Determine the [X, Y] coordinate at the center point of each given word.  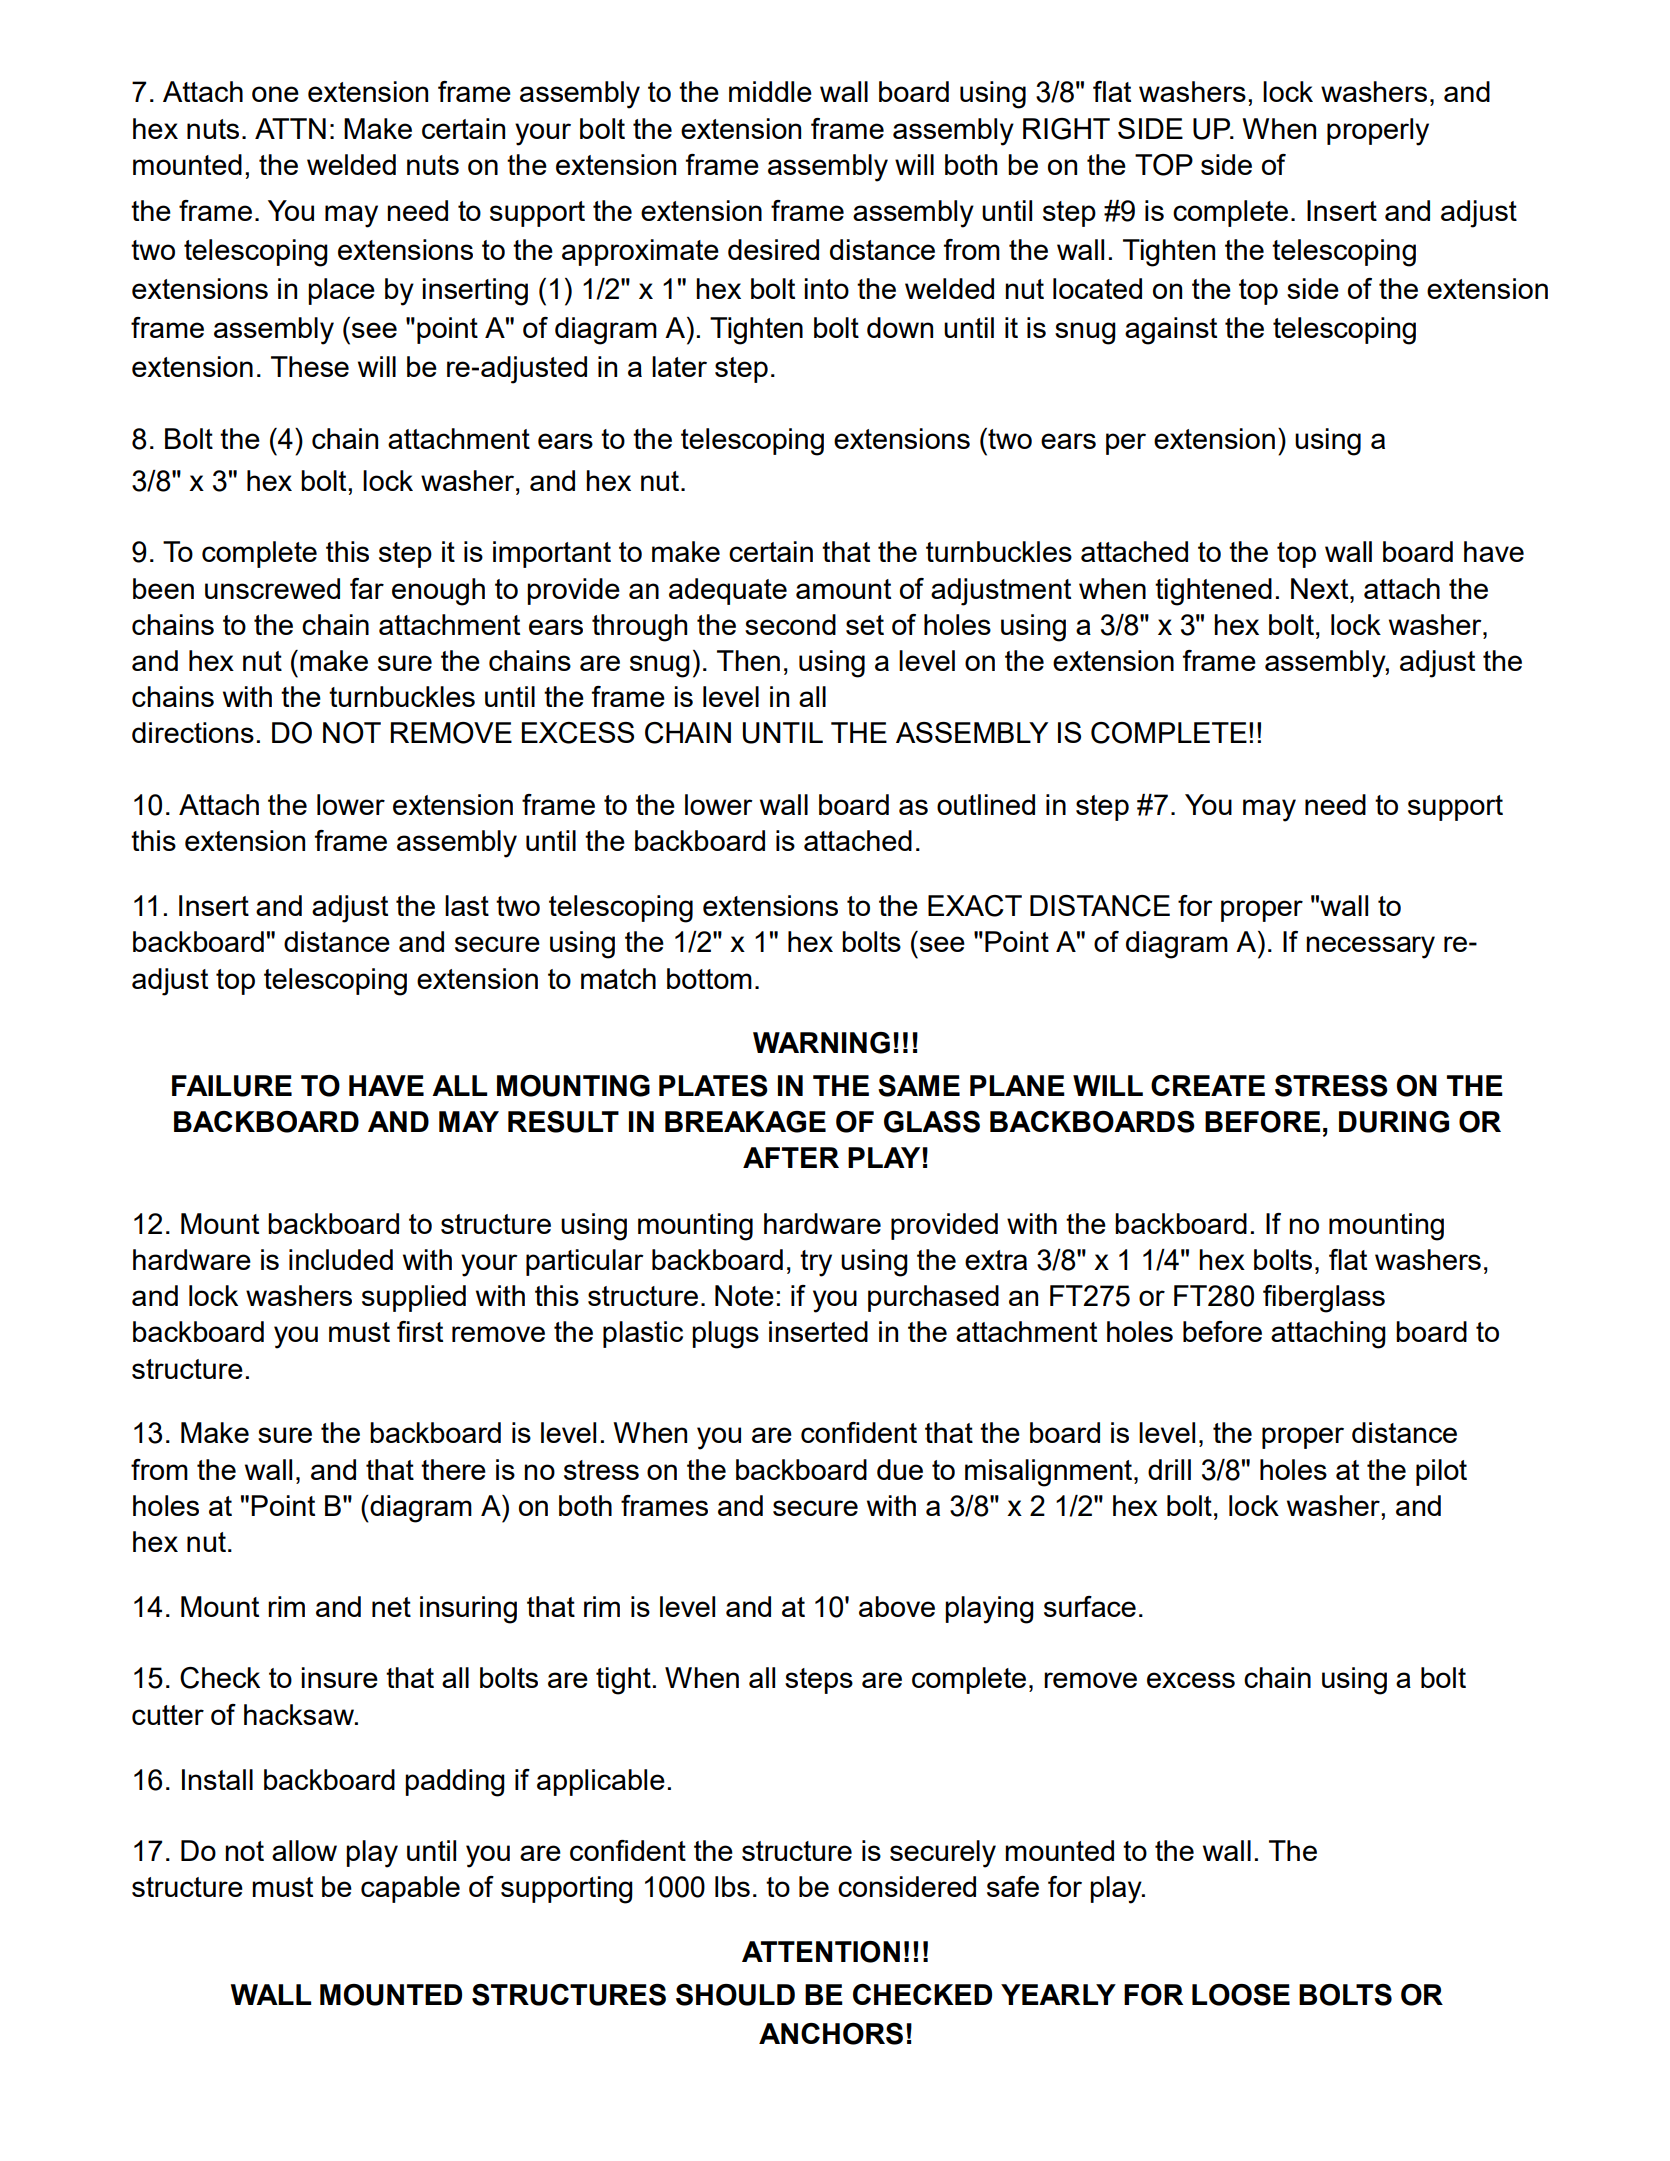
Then [748, 660]
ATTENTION [821, 1952]
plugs [725, 1335]
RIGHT [1066, 129]
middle [770, 91]
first [420, 1331]
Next [1321, 588]
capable [410, 1889]
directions [193, 732]
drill [1169, 1469]
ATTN [290, 128]
